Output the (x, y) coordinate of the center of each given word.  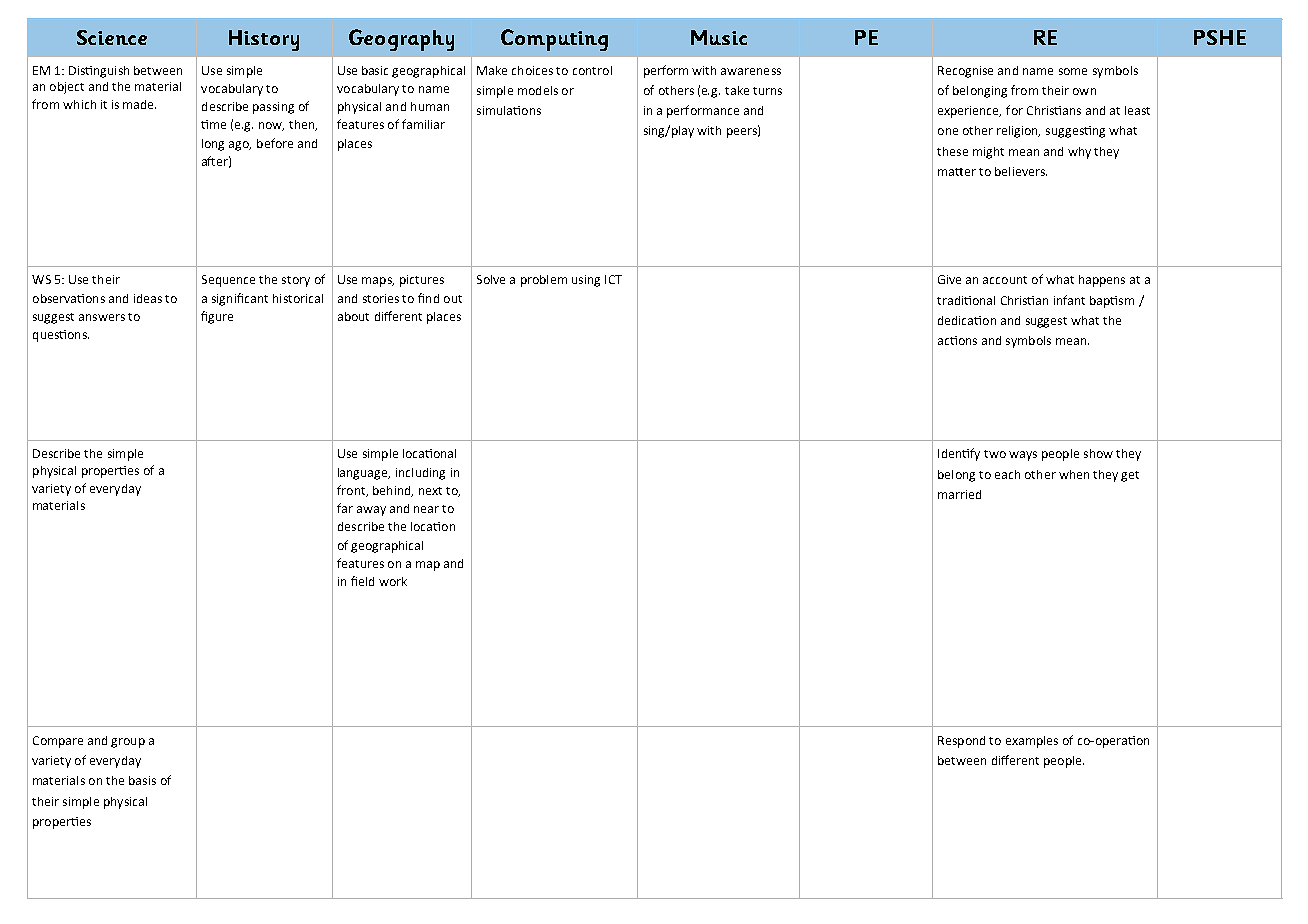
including (420, 474)
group (128, 743)
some (1073, 71)
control (592, 70)
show (1098, 453)
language (364, 474)
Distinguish (99, 72)
